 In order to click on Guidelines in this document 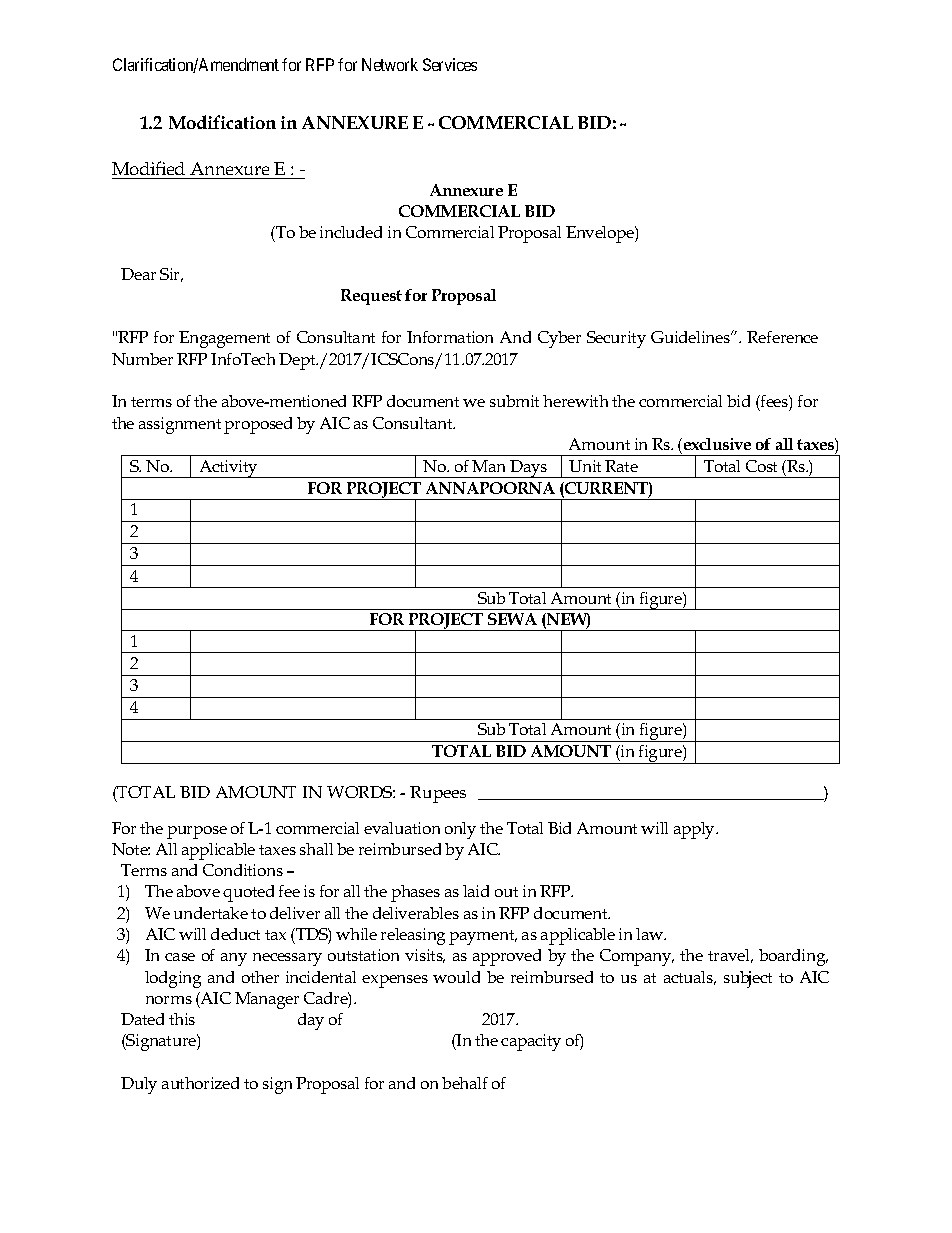, I will do `click(691, 337)`.
